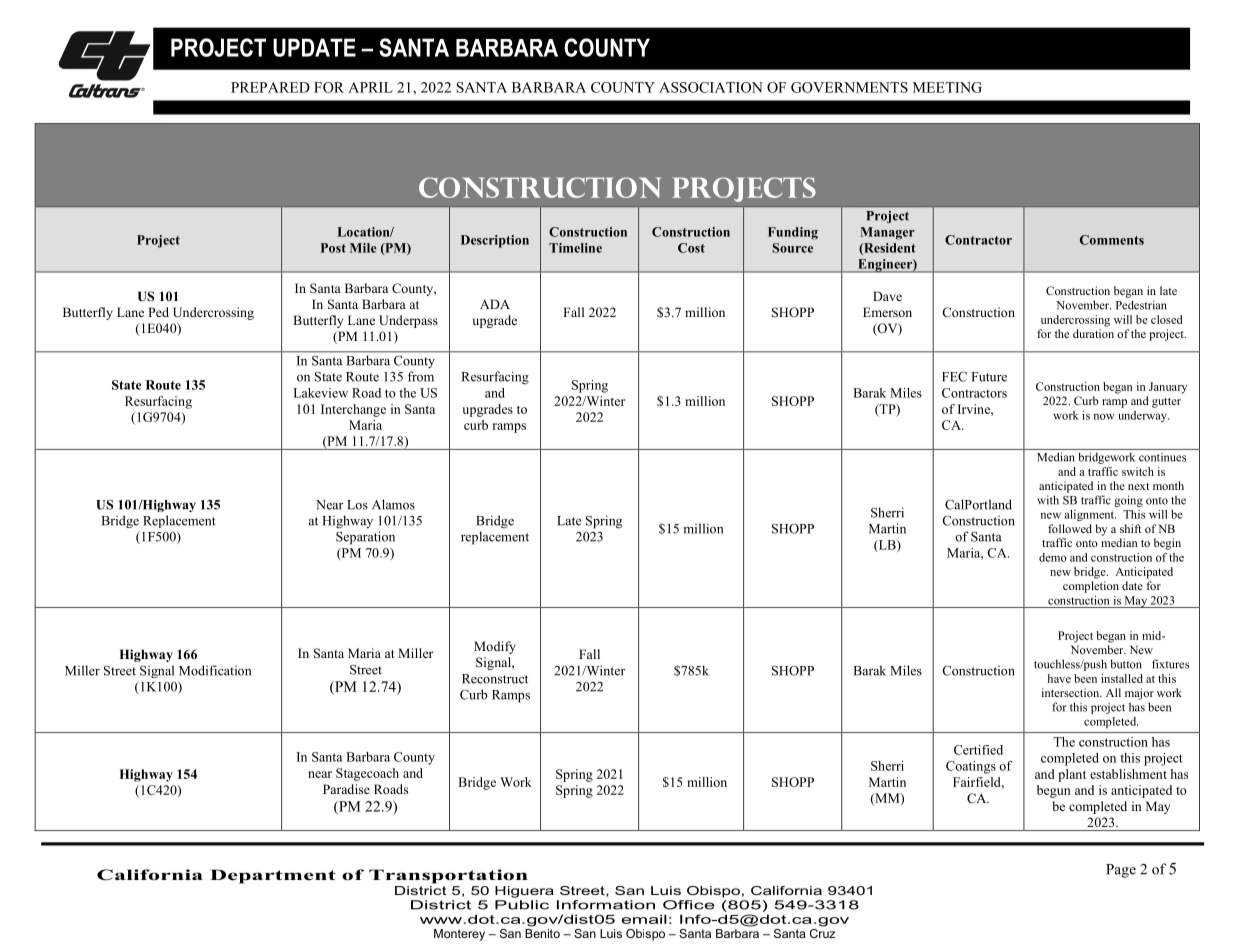 The width and height of the image is (1233, 952). Describe the element at coordinates (711, 87) in the image. I see `ASSOCIATION` at that location.
